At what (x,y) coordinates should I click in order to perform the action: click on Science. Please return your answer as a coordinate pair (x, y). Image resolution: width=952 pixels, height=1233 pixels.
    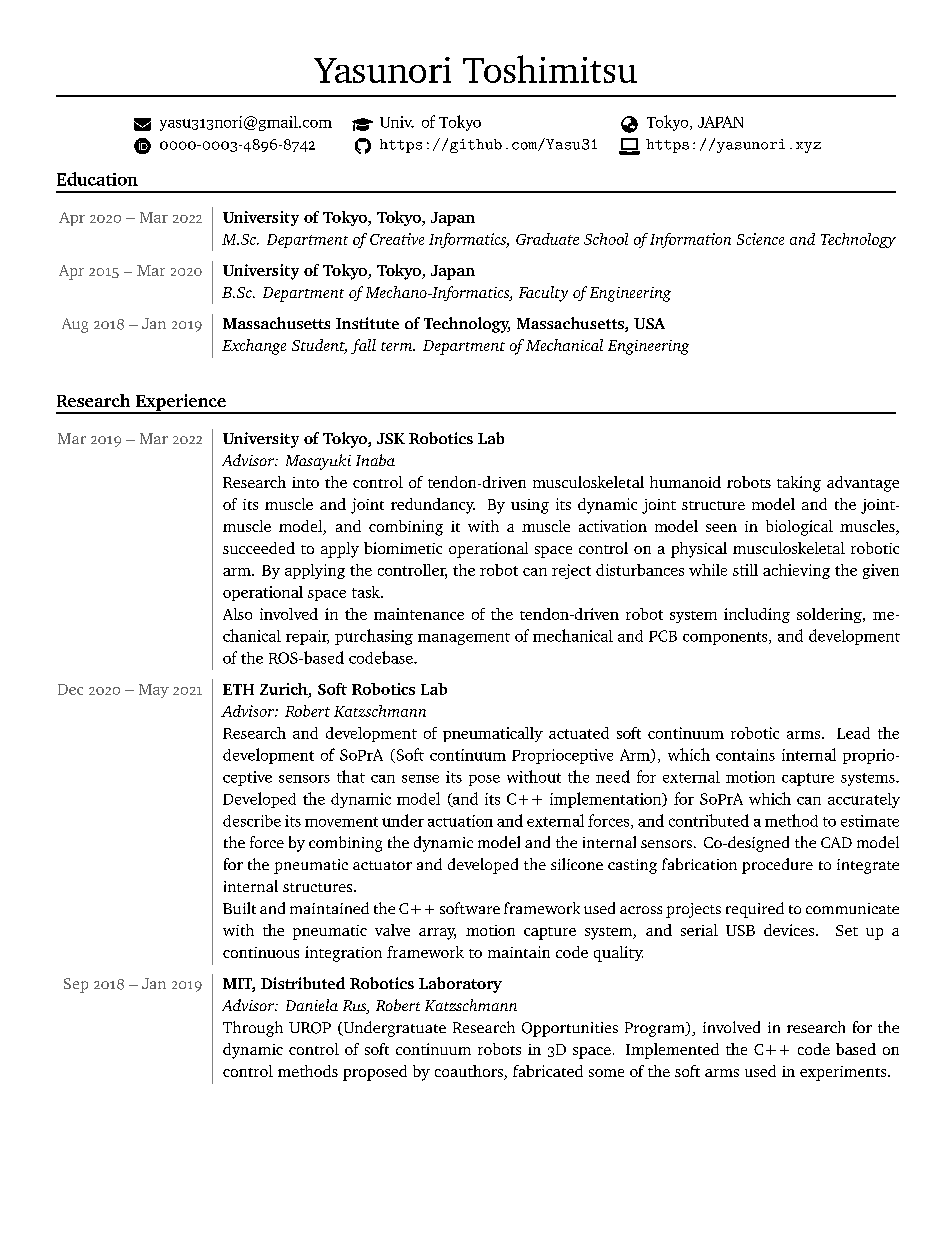
    Looking at the image, I should click on (760, 239).
